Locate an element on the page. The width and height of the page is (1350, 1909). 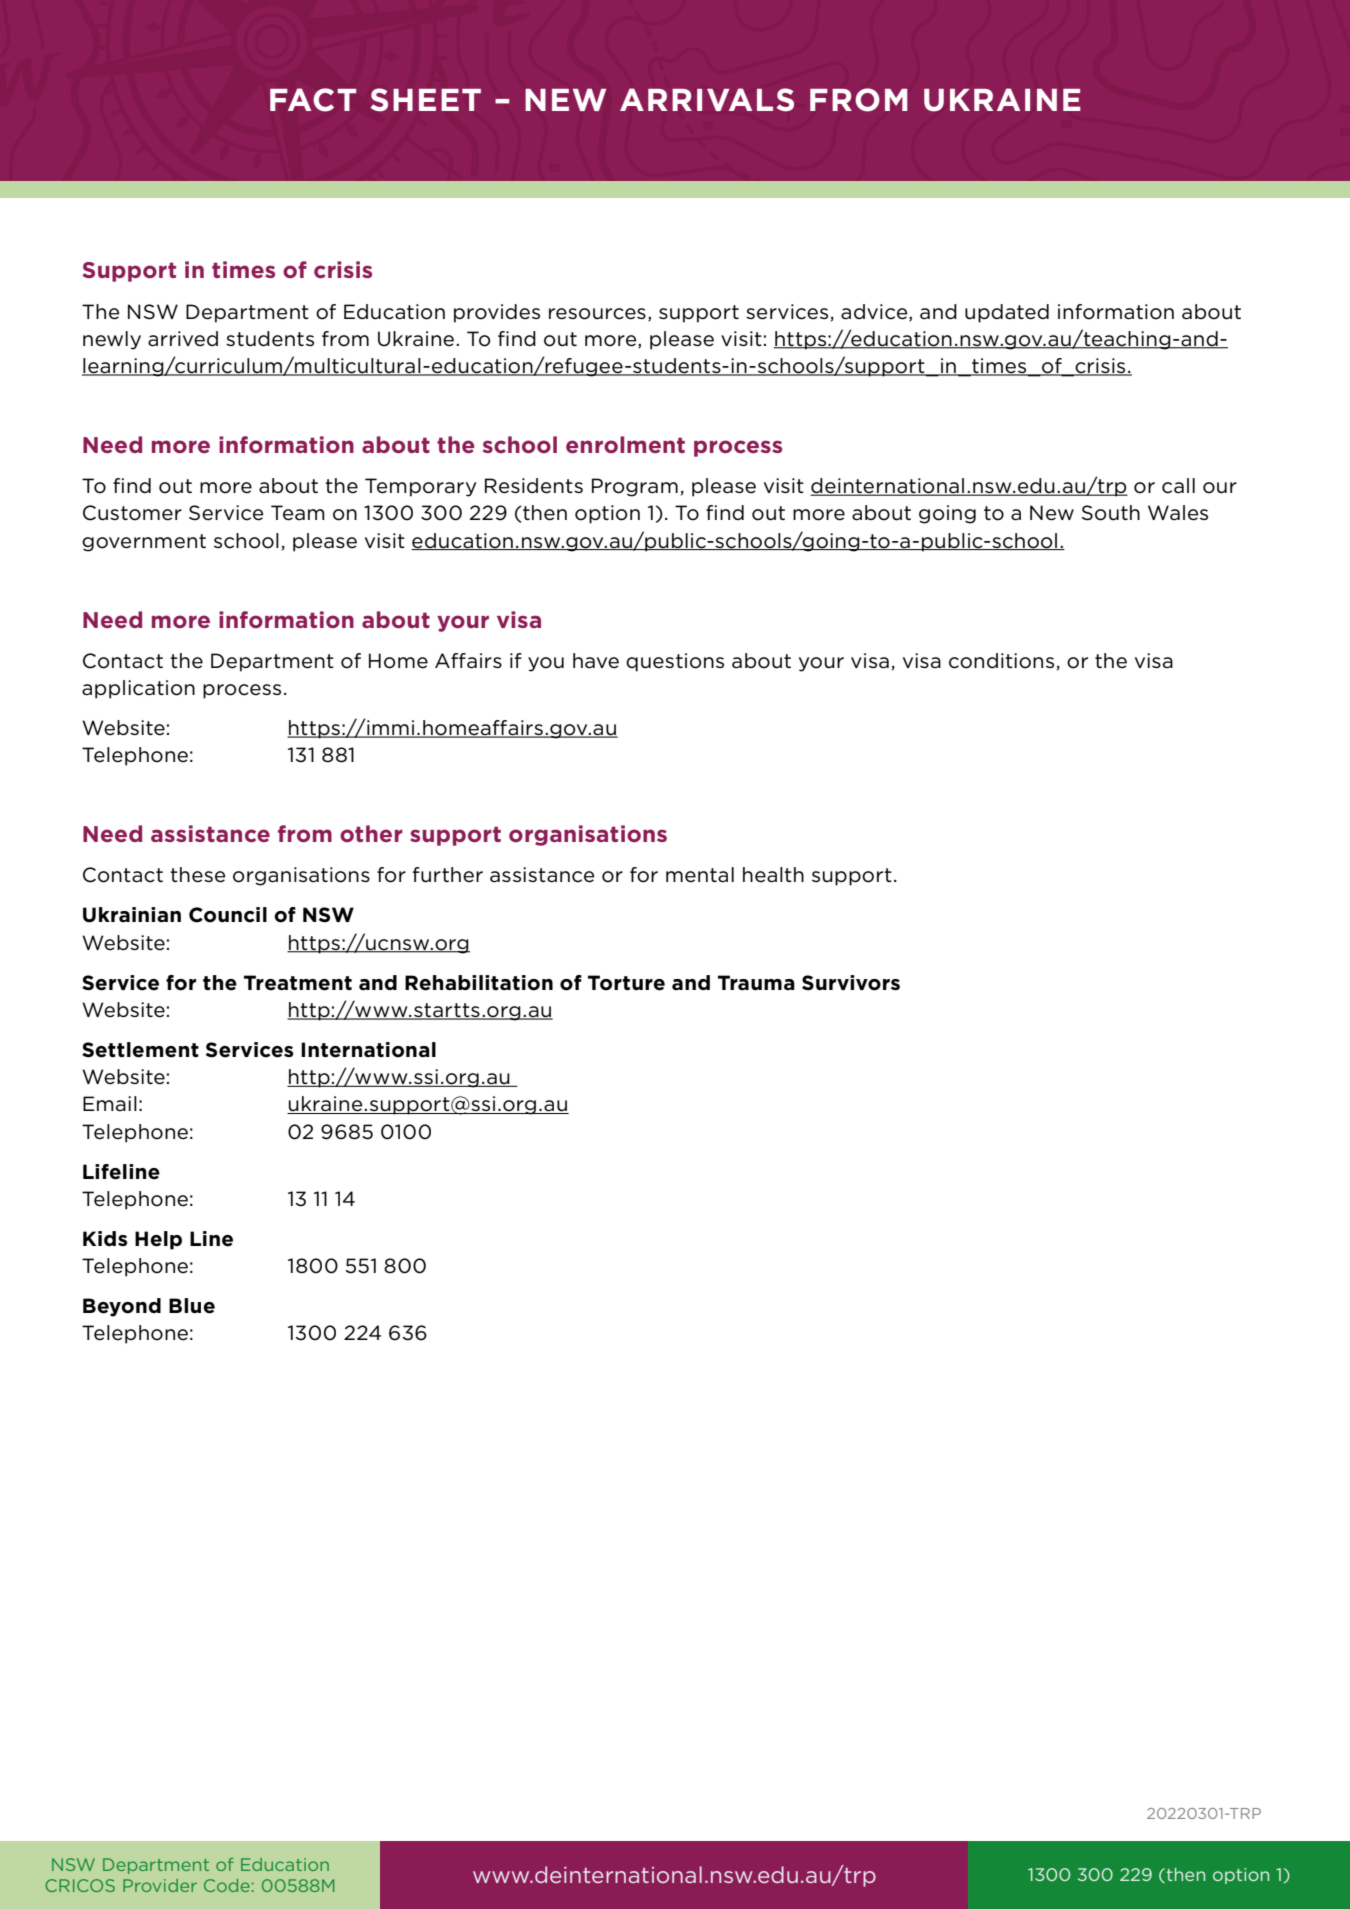
Survivors is located at coordinates (851, 983).
